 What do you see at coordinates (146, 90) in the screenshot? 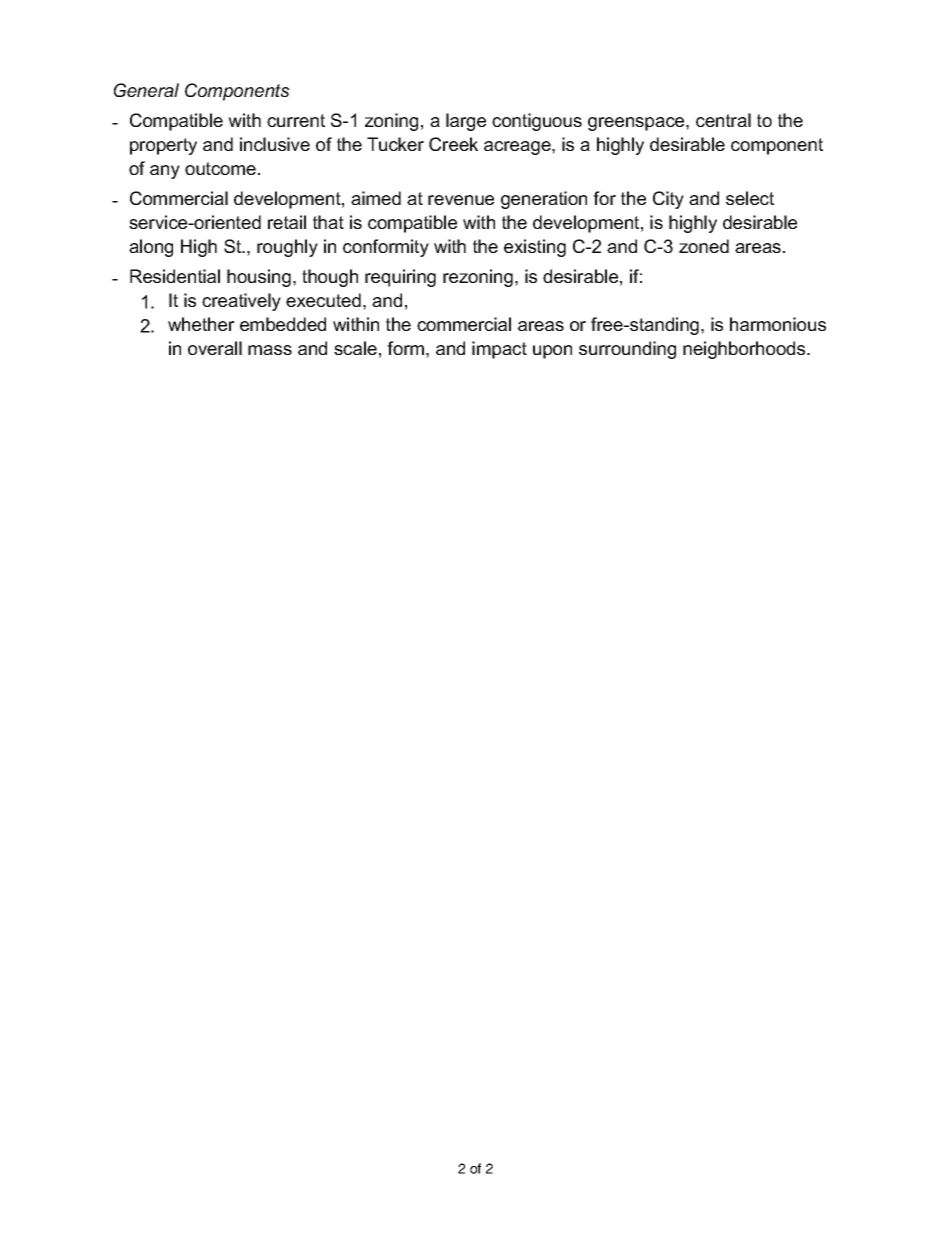
I see `General` at bounding box center [146, 90].
